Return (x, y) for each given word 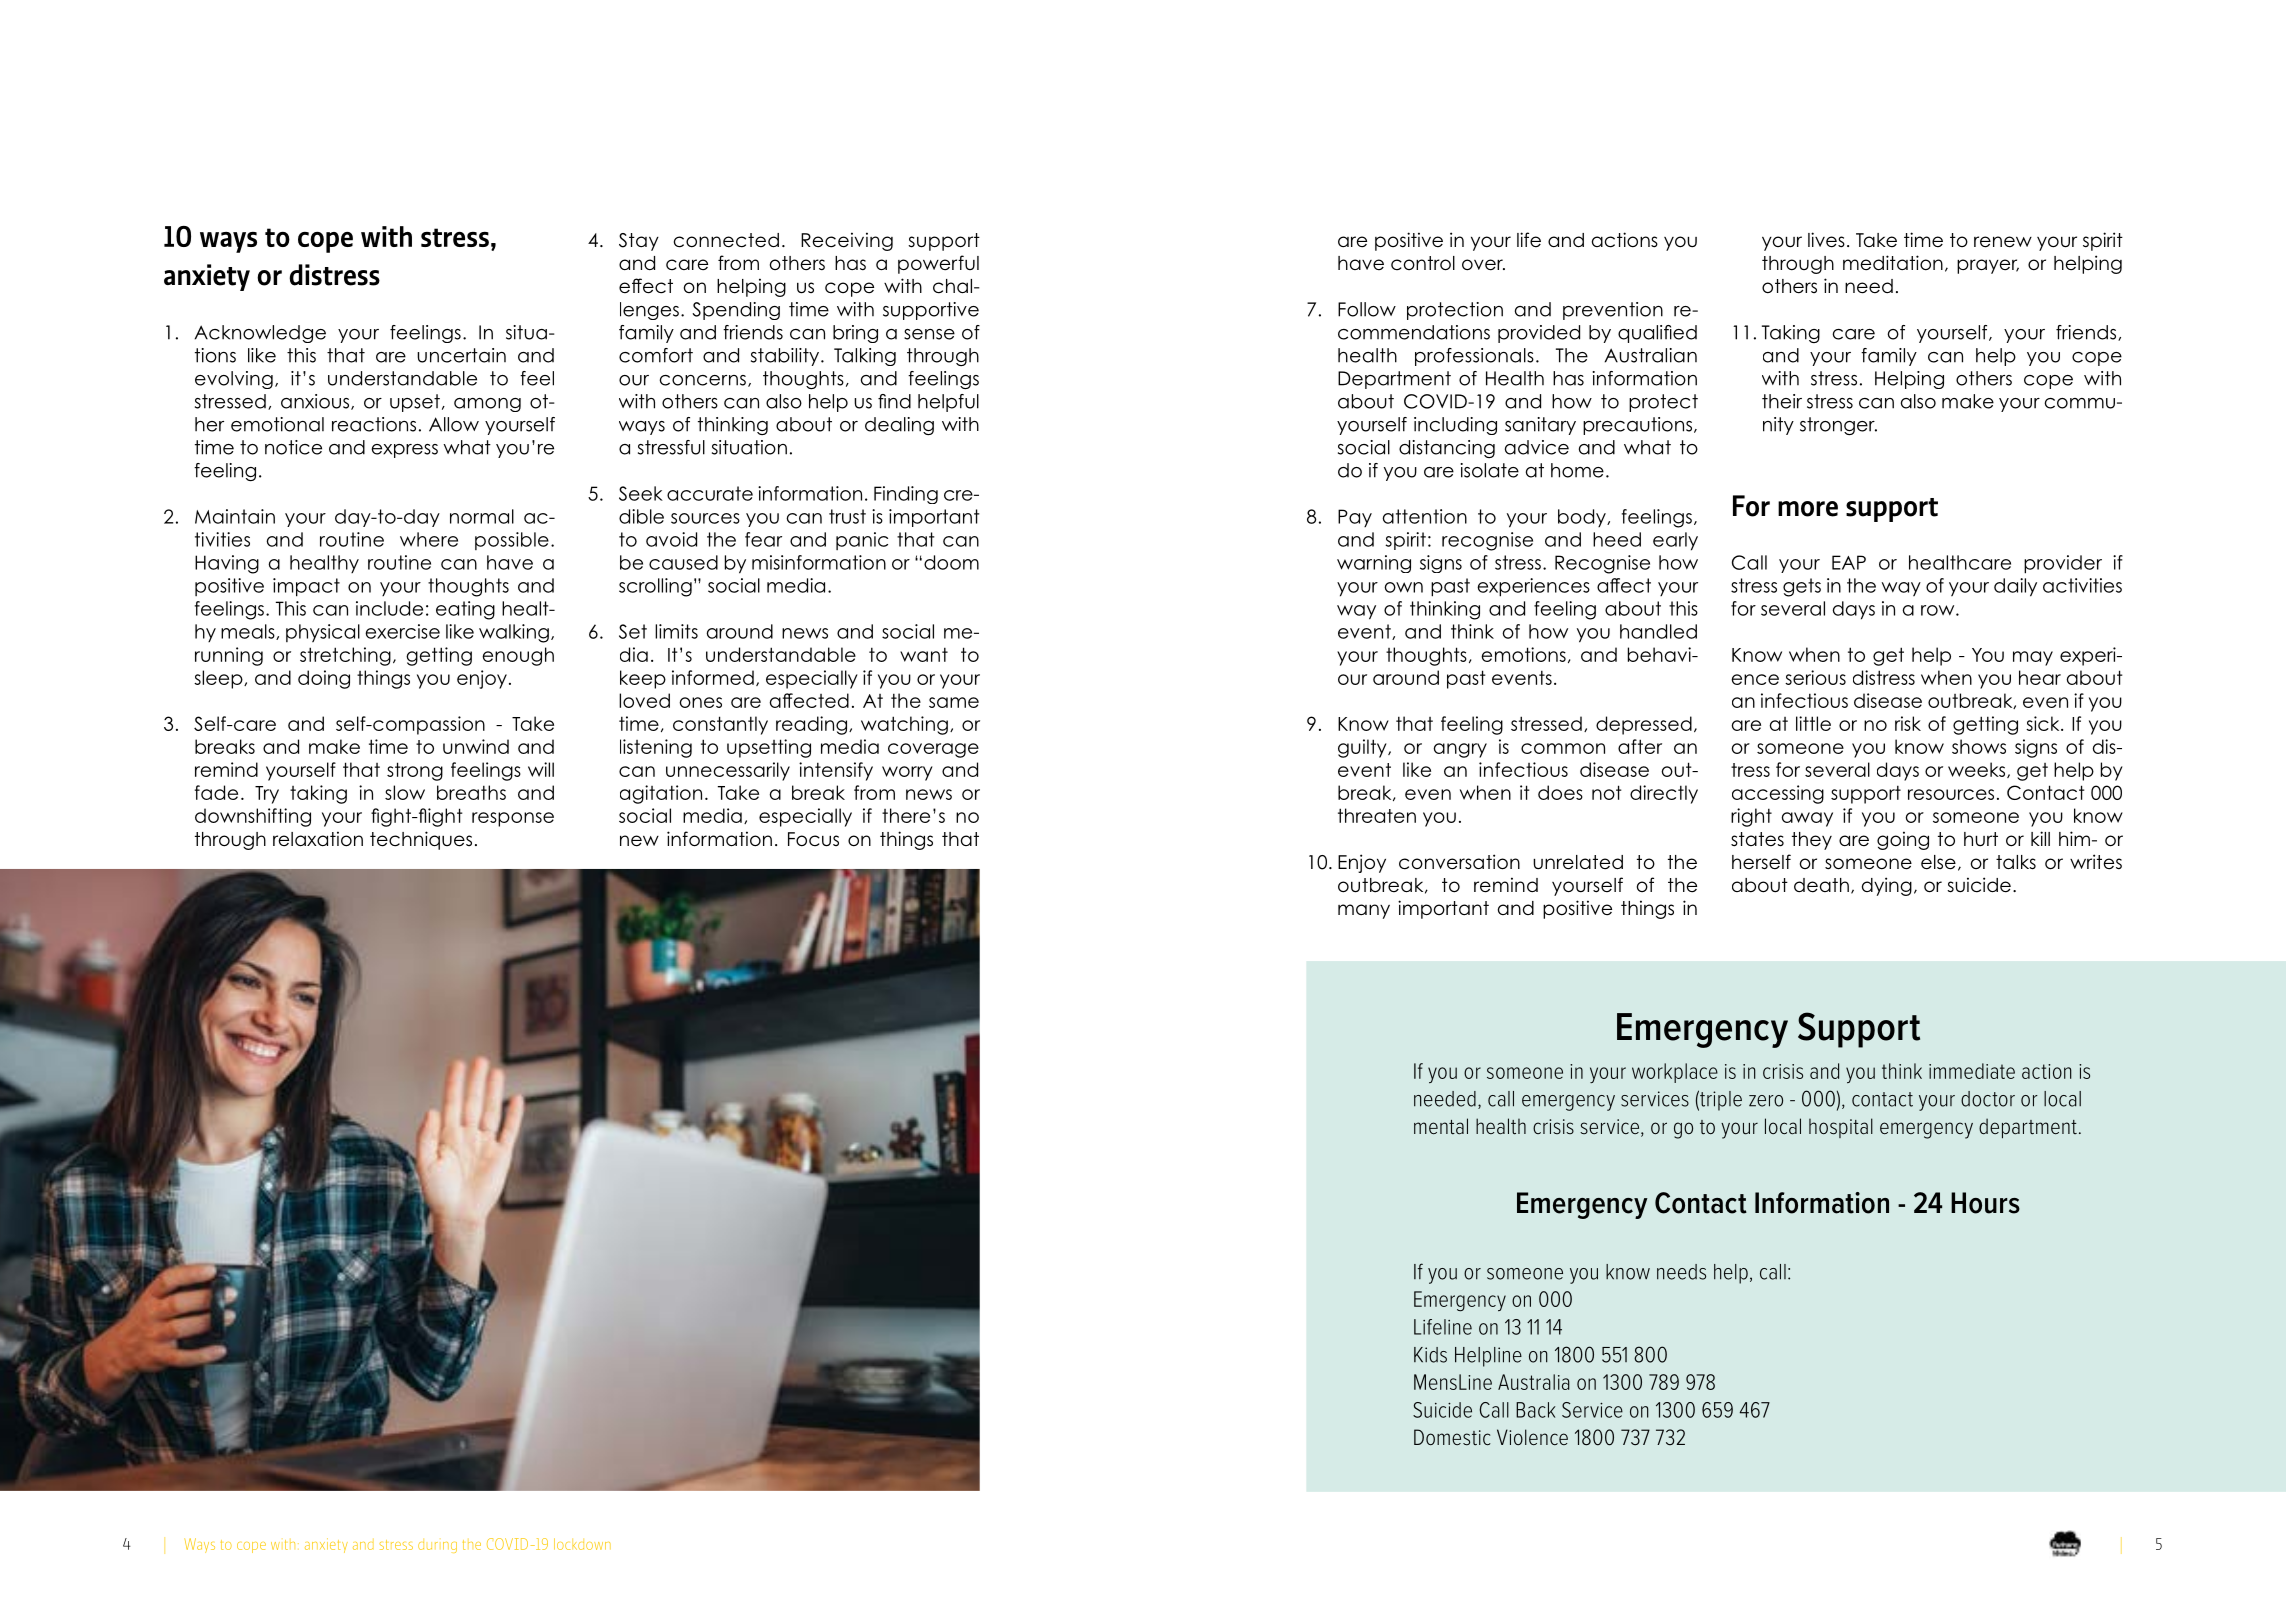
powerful (938, 264)
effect (646, 286)
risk (1908, 723)
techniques (421, 840)
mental (1441, 1126)
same (954, 702)
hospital (1841, 1128)
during (437, 1546)
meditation (1893, 263)
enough (518, 656)
